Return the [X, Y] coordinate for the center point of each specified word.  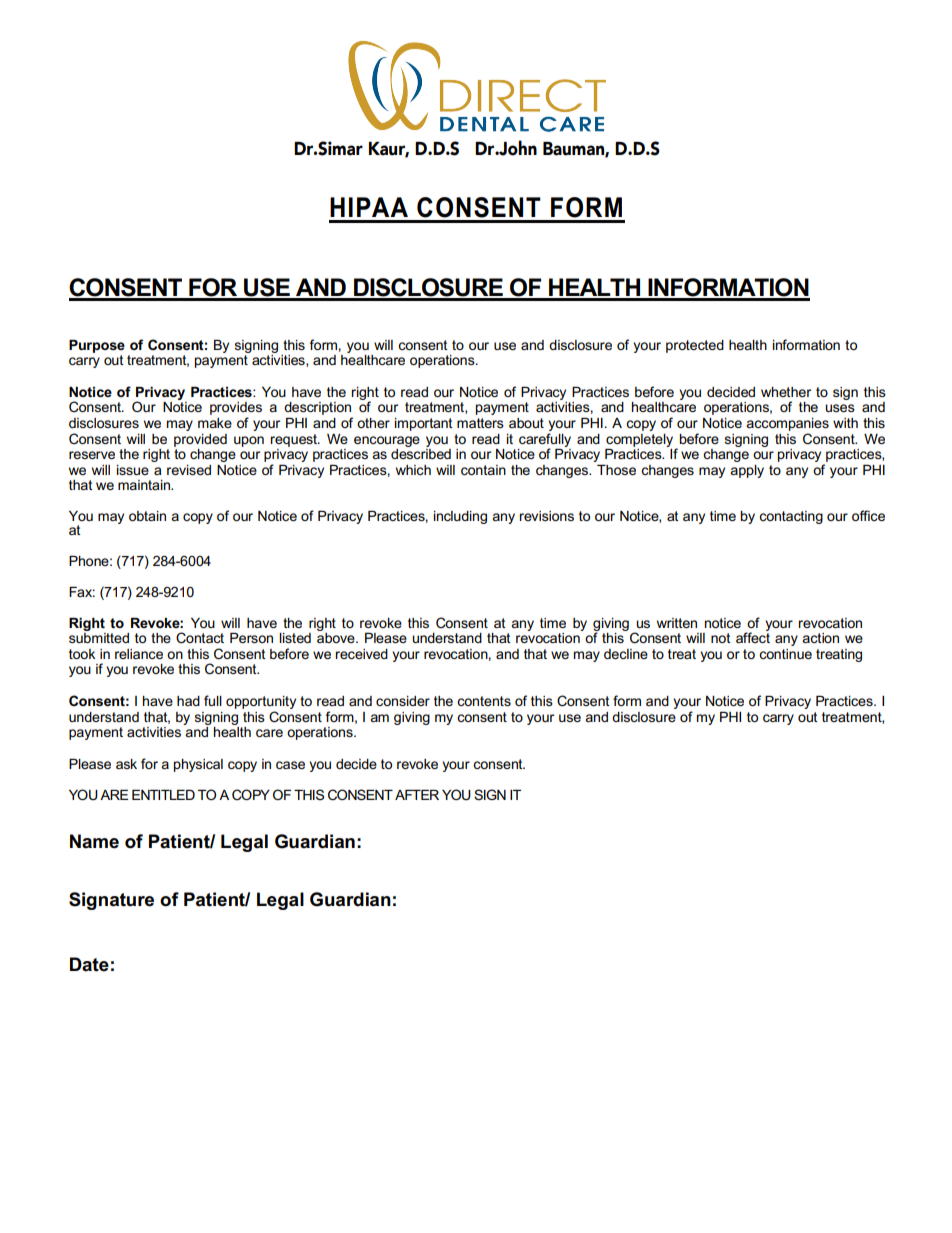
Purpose [97, 346]
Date [89, 964]
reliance [139, 654]
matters [480, 423]
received [361, 654]
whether [786, 392]
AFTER [417, 795]
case [290, 765]
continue [785, 654]
